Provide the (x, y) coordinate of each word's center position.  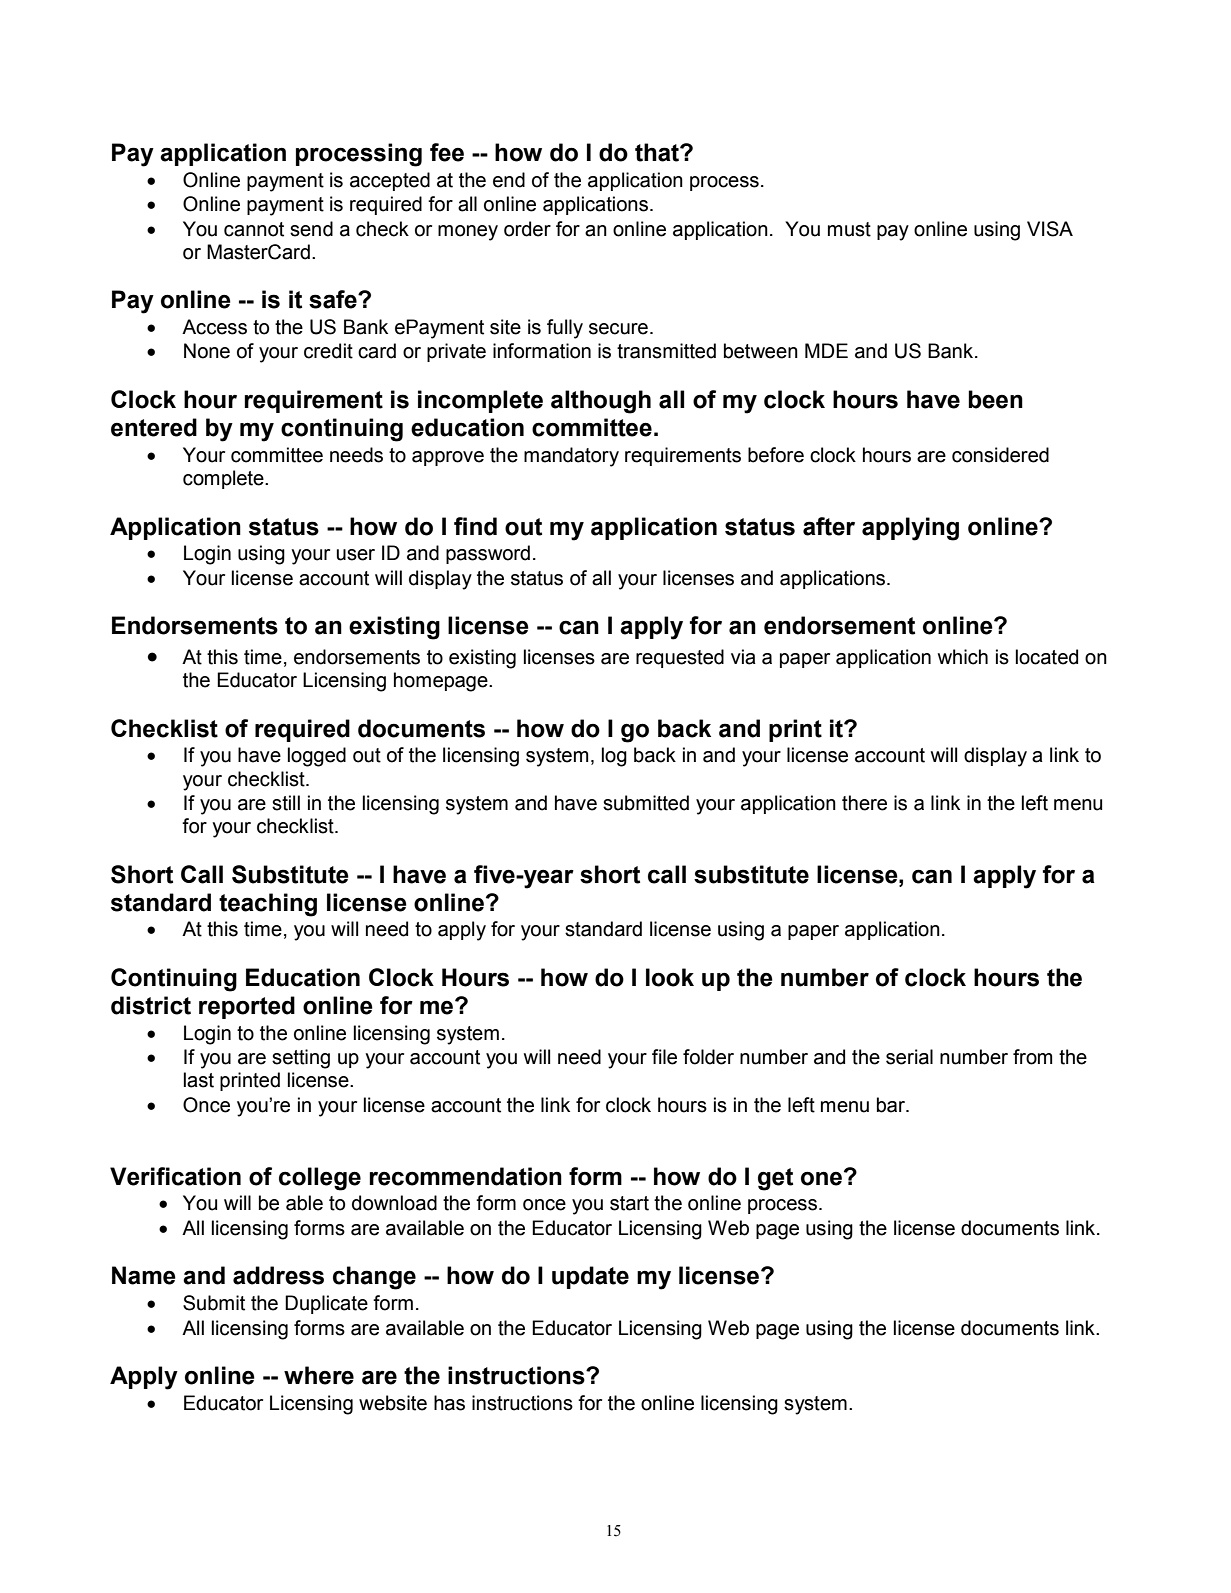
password (488, 554)
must (849, 229)
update (590, 1277)
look (670, 977)
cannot (254, 229)
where (319, 1375)
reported (247, 1007)
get (775, 1179)
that (658, 152)
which (963, 657)
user (356, 555)
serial (909, 1057)
